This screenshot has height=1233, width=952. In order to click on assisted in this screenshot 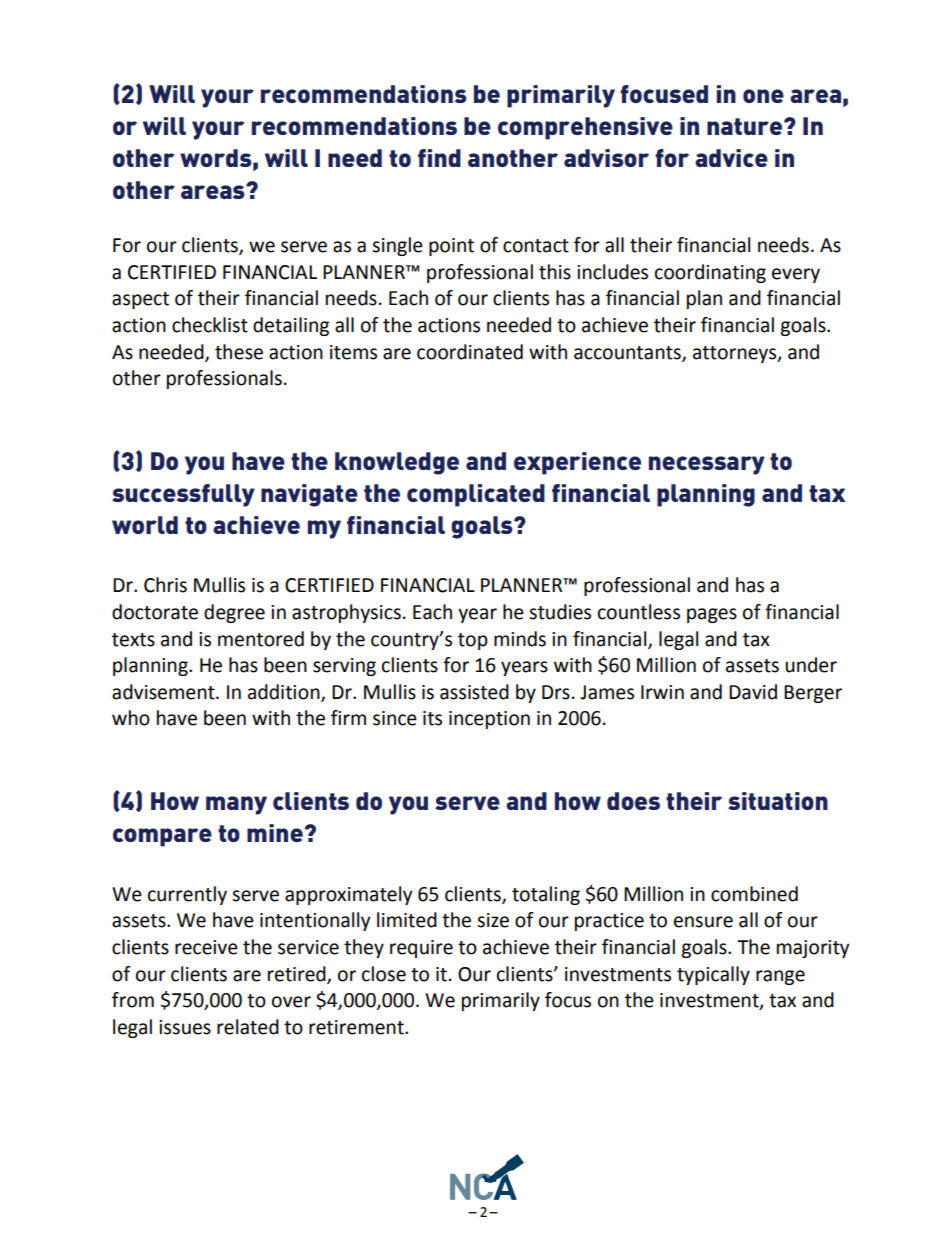, I will do `click(474, 692)`.
